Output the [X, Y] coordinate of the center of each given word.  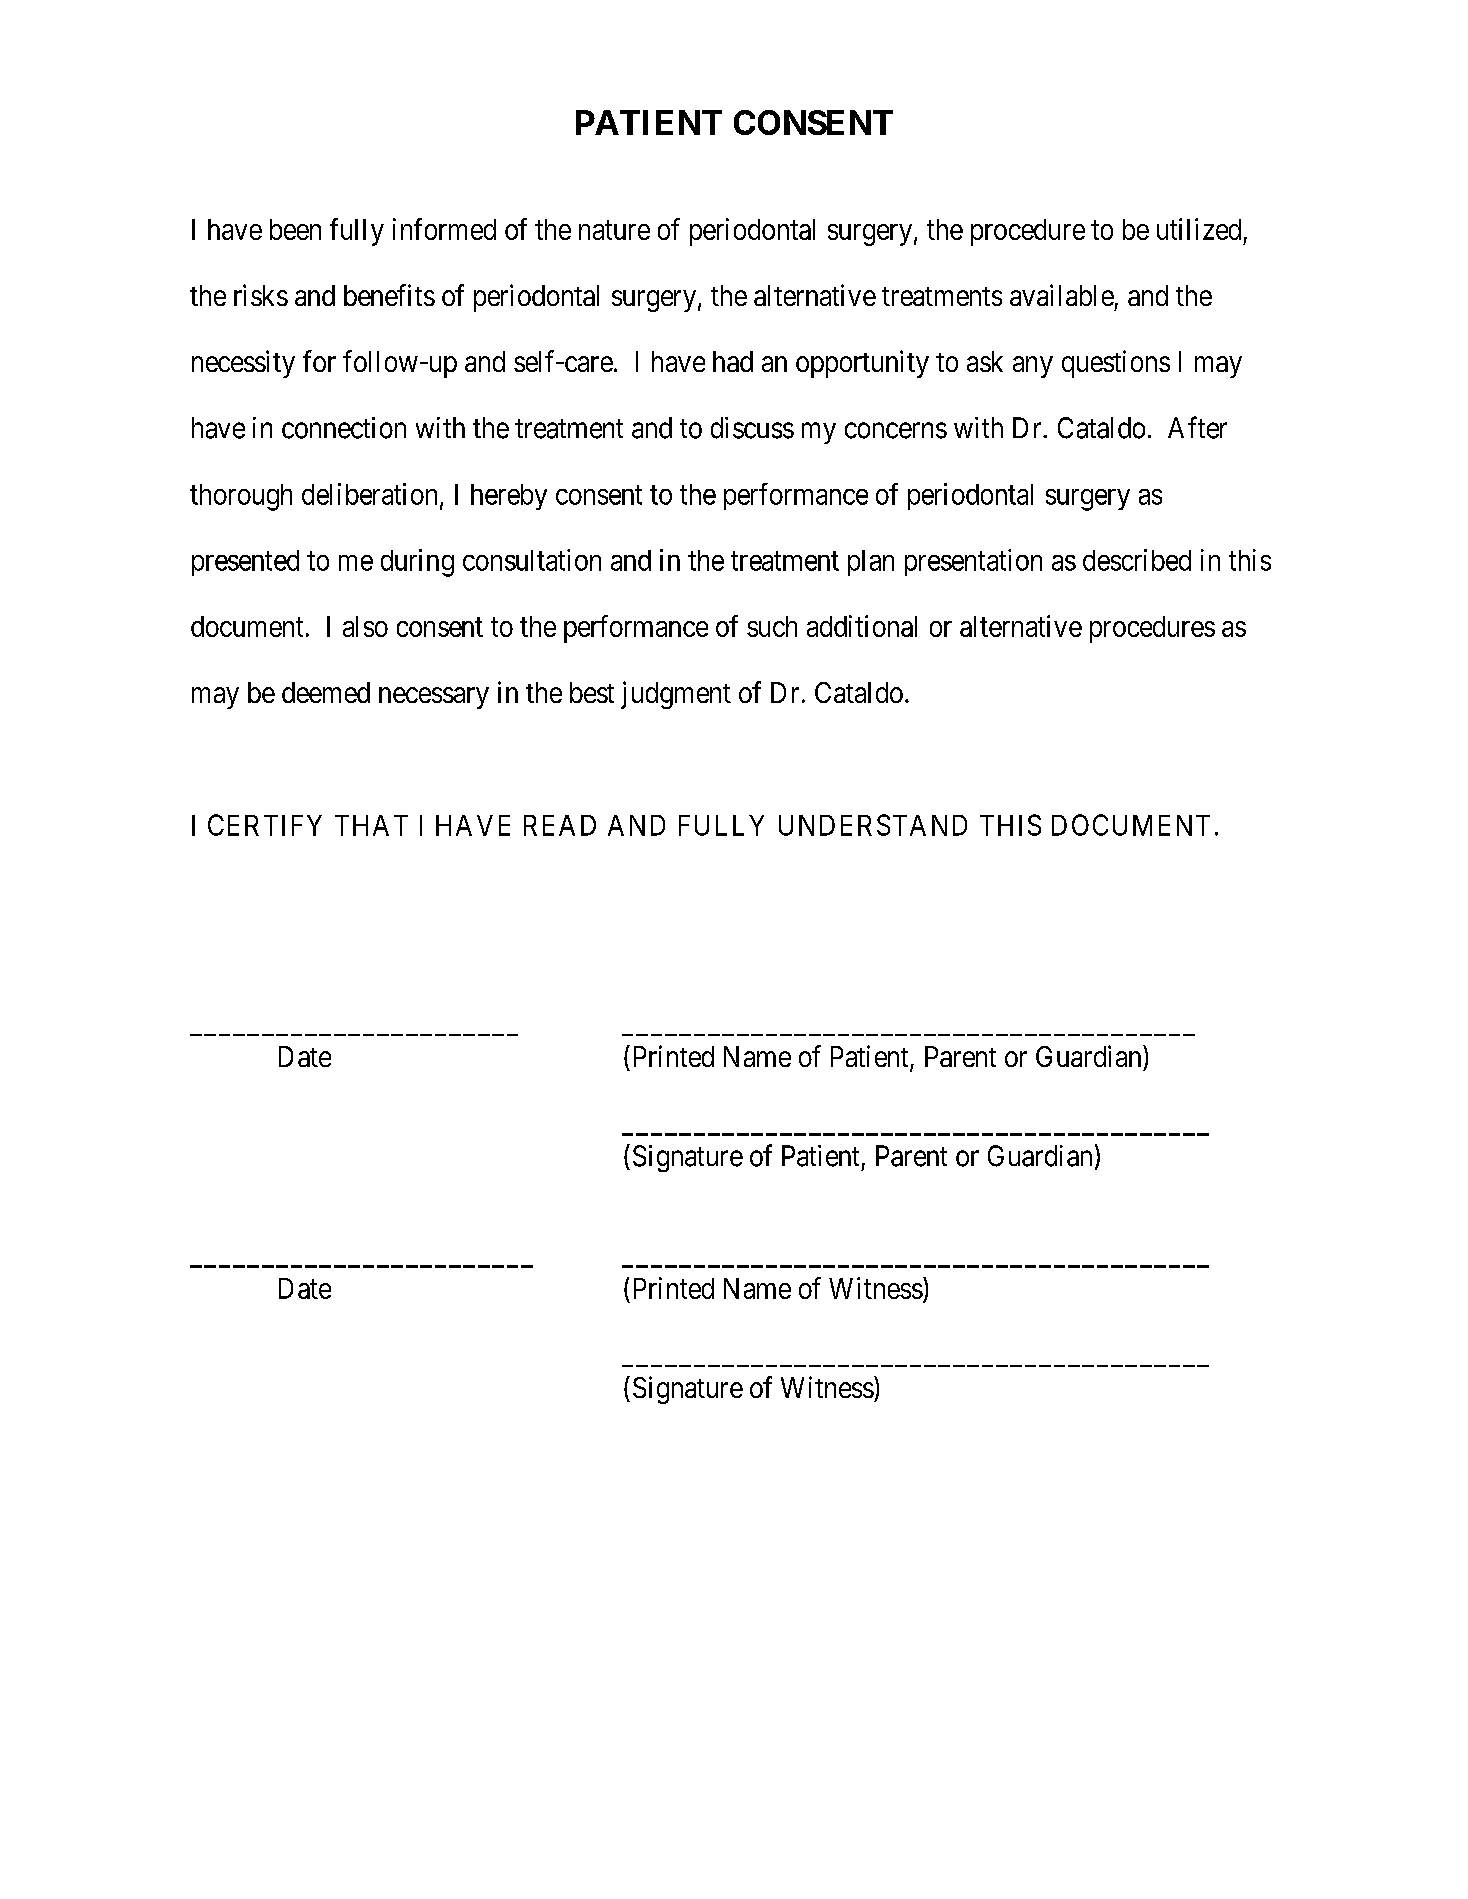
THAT [371, 825]
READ [560, 825]
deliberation [369, 494]
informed [444, 229]
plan [871, 563]
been [295, 229]
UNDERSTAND [873, 825]
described [1137, 560]
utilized [1199, 229]
